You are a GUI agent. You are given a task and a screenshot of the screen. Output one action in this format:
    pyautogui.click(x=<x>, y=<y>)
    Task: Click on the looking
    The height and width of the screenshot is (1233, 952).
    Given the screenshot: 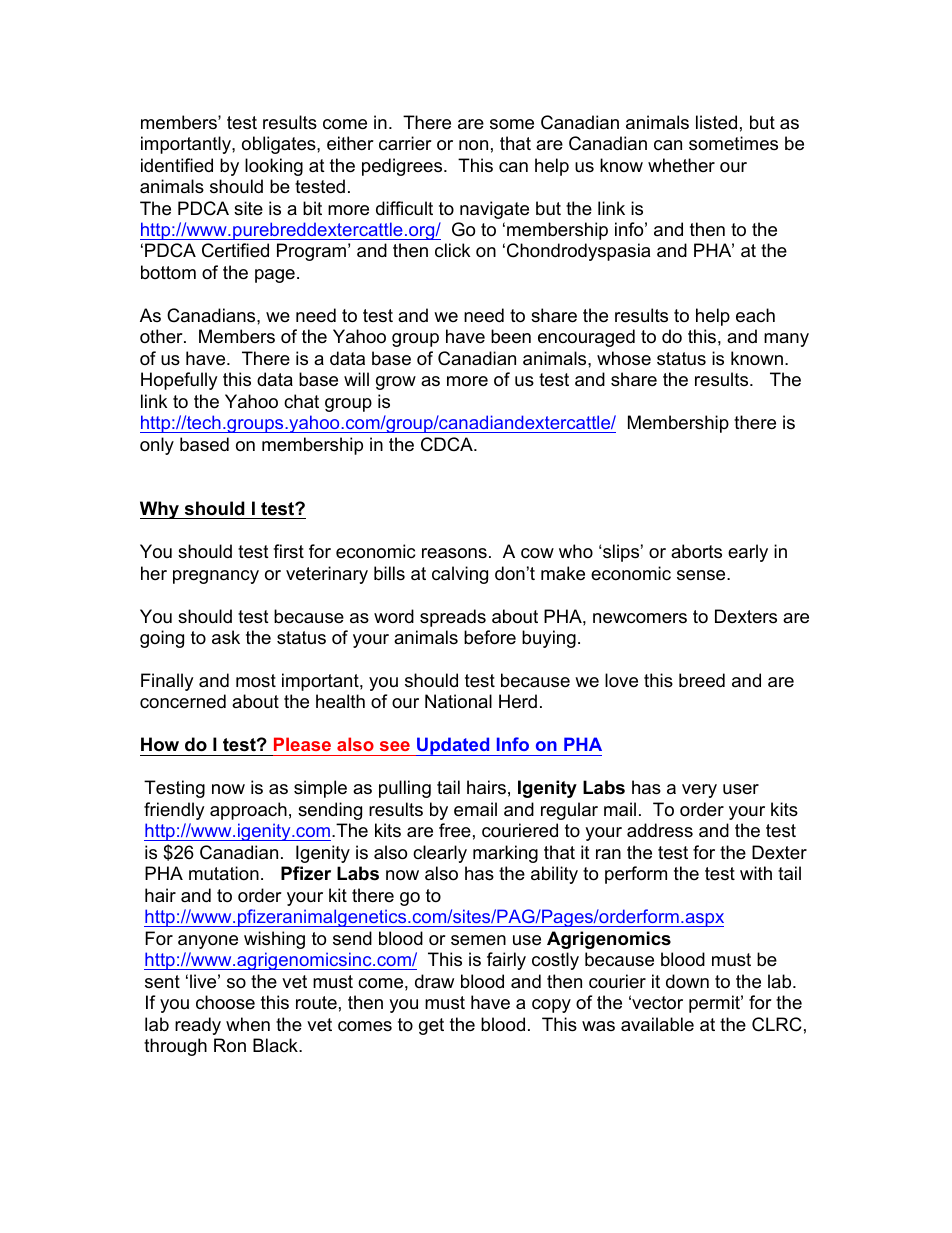 What is the action you would take?
    pyautogui.click(x=274, y=167)
